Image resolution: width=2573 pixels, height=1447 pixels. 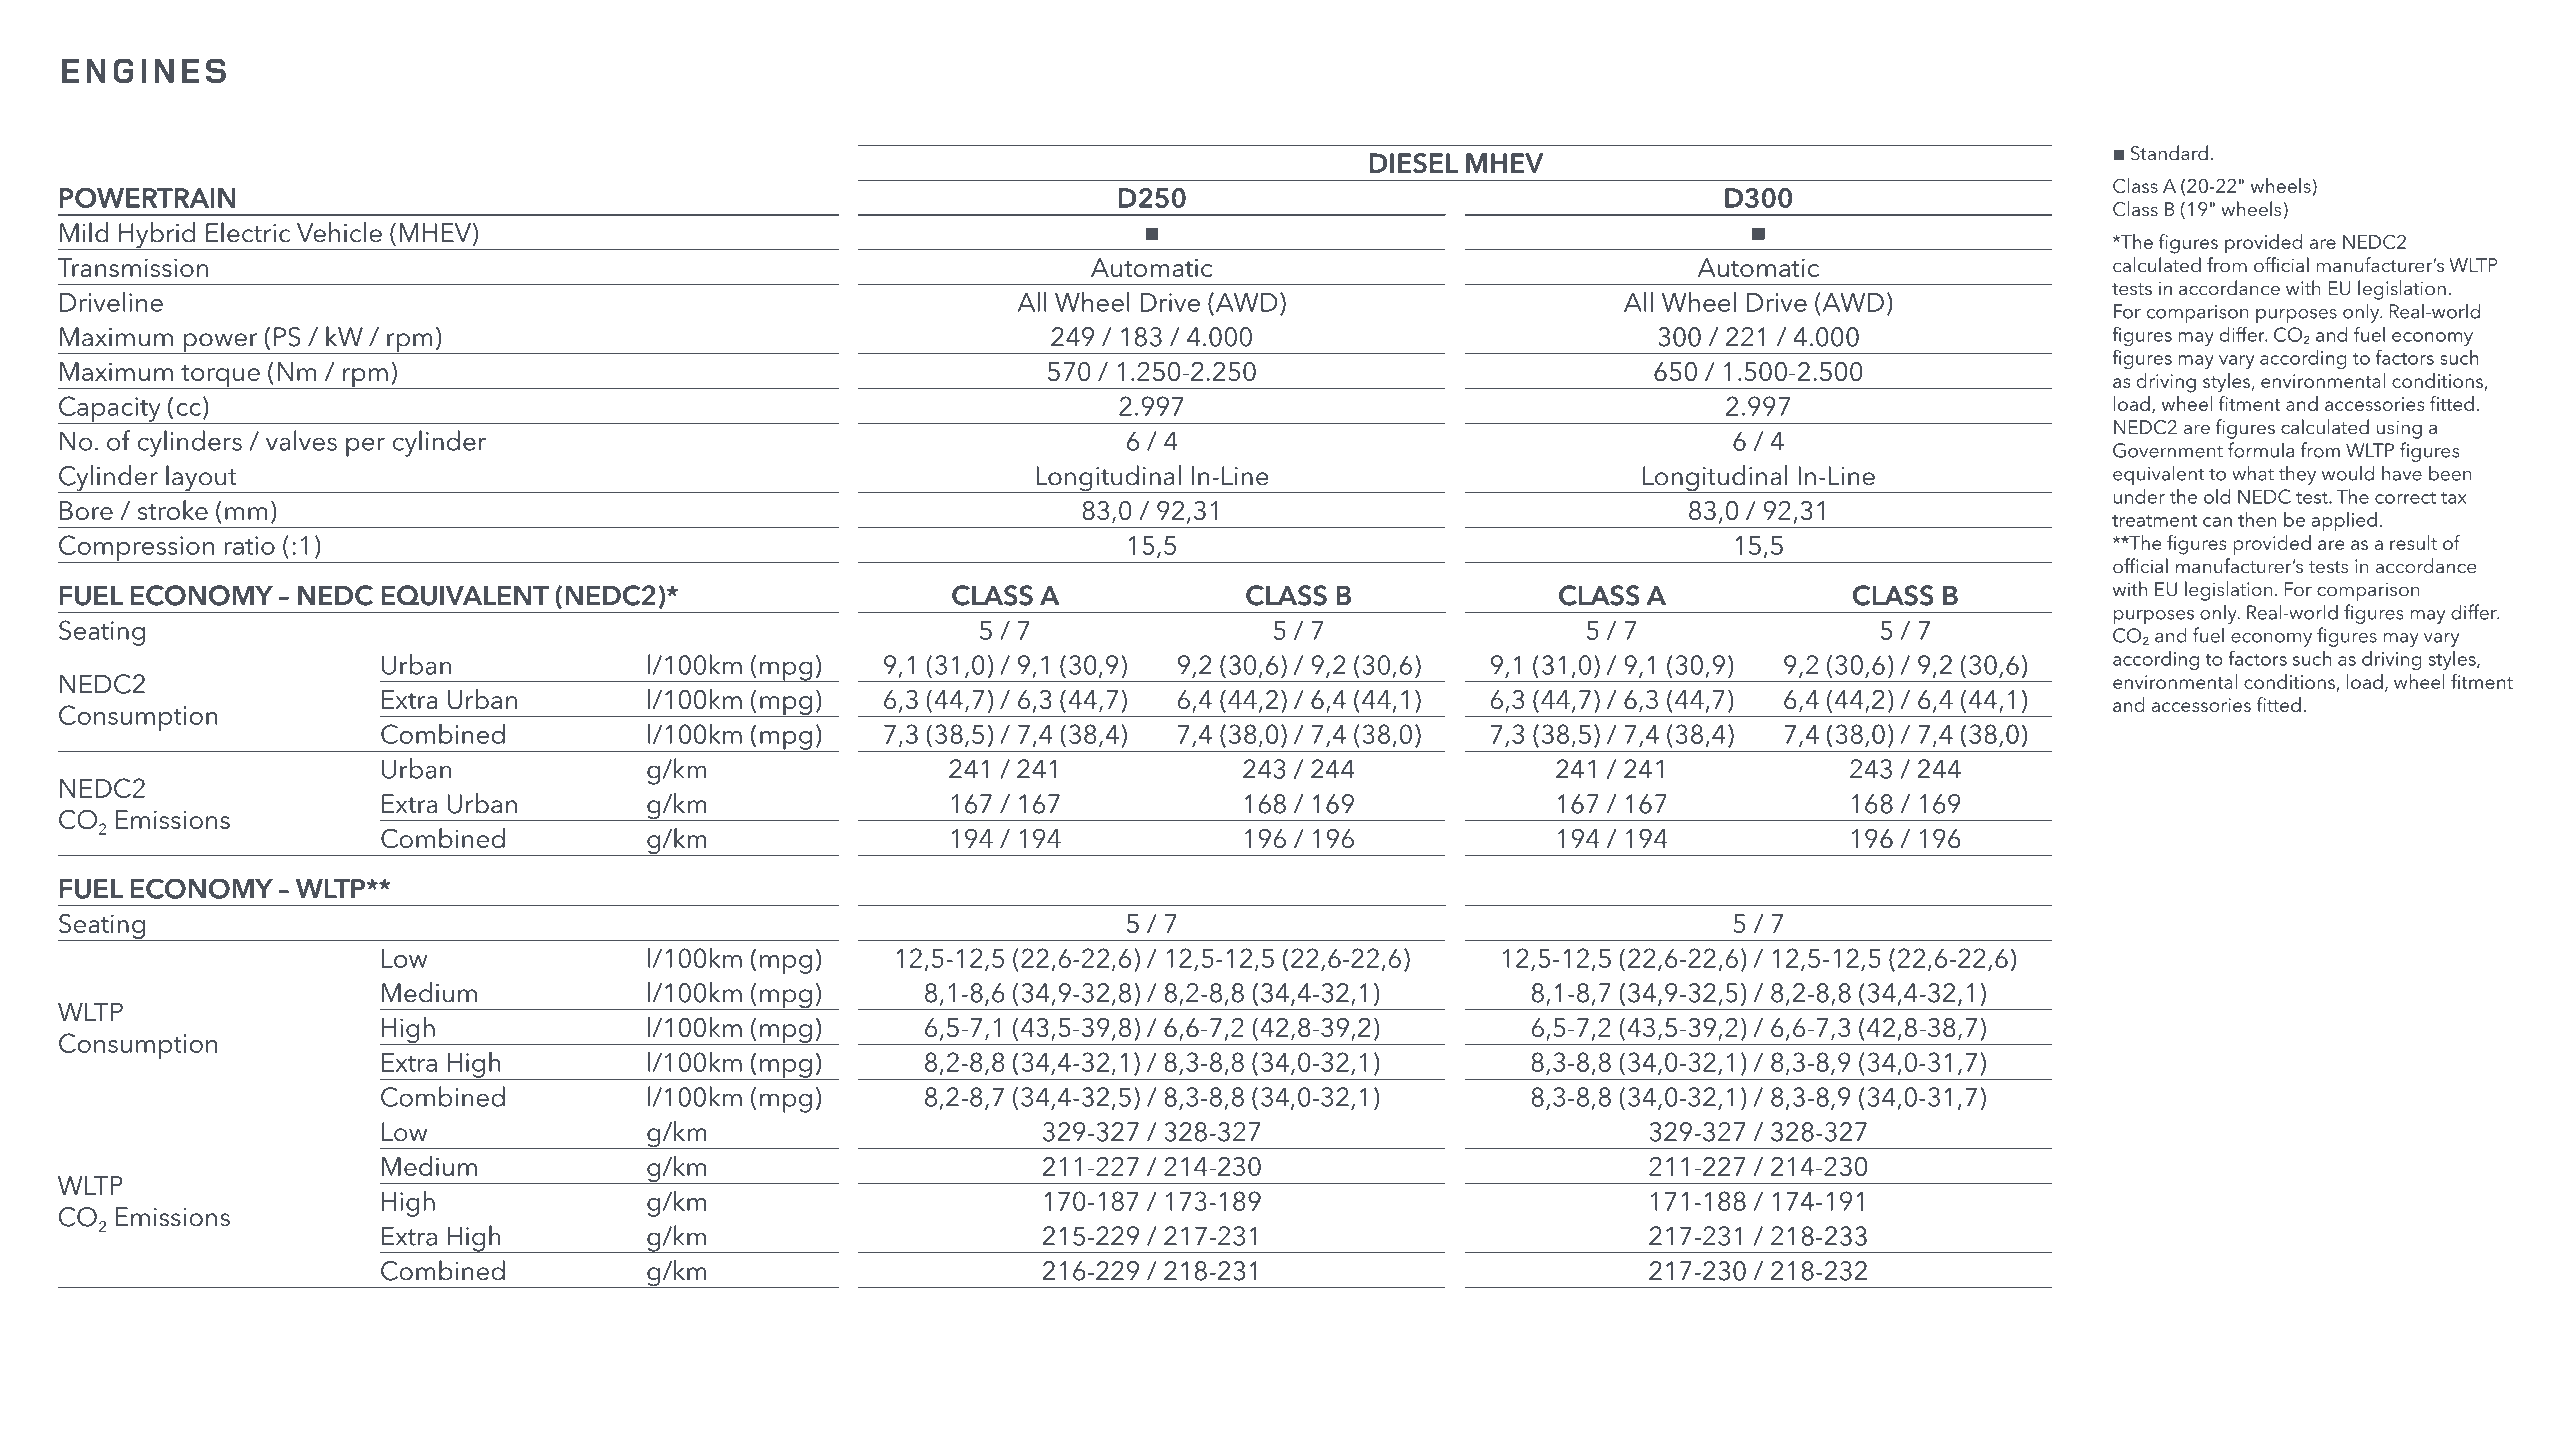 I want to click on DIESEL, so click(x=1414, y=163).
